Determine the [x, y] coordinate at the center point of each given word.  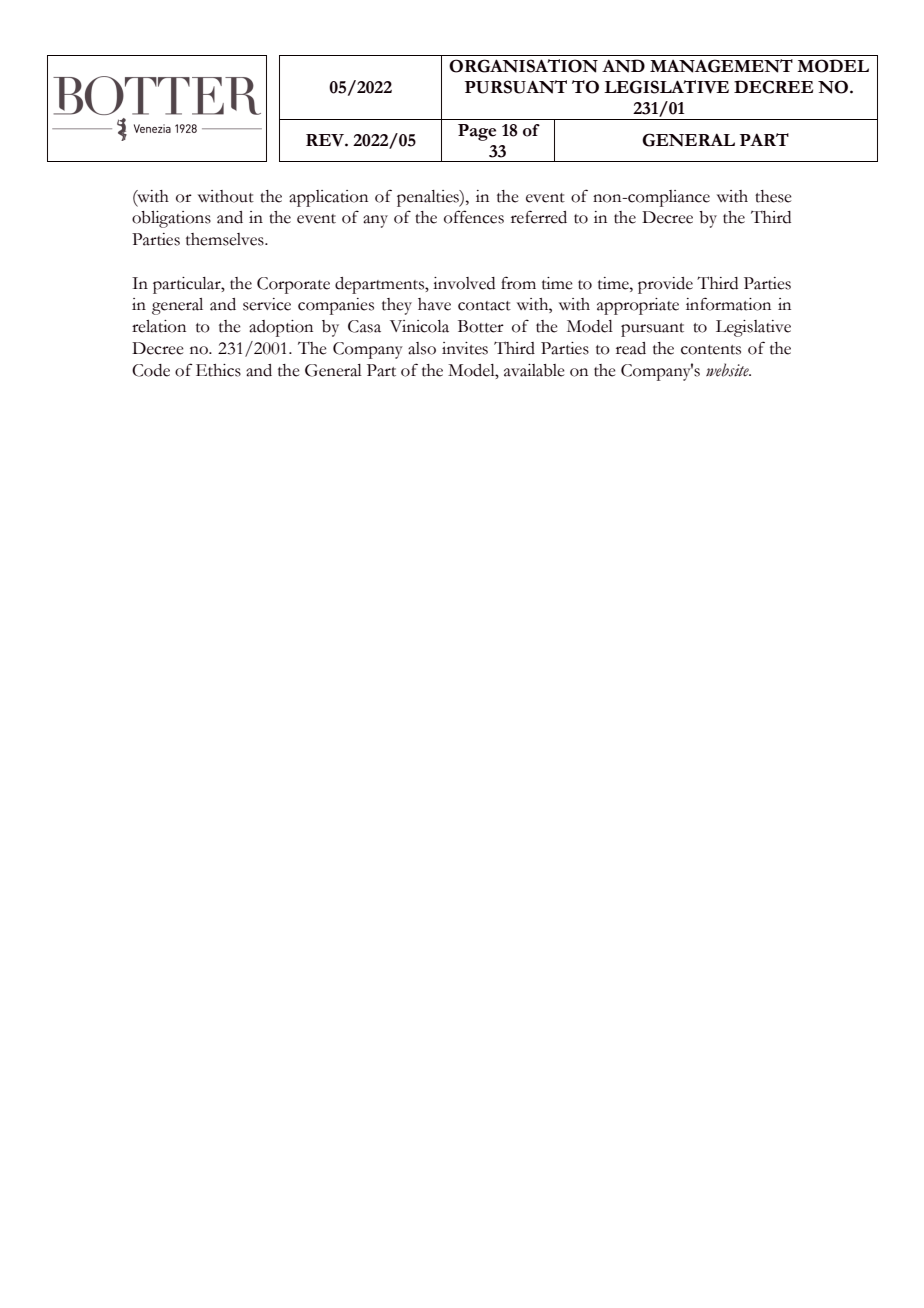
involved [464, 283]
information [728, 304]
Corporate [293, 285]
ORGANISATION [523, 66]
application [328, 198]
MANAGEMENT [721, 66]
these [773, 196]
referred [539, 217]
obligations [171, 219]
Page [477, 132]
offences [474, 217]
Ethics [218, 370]
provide [665, 285]
